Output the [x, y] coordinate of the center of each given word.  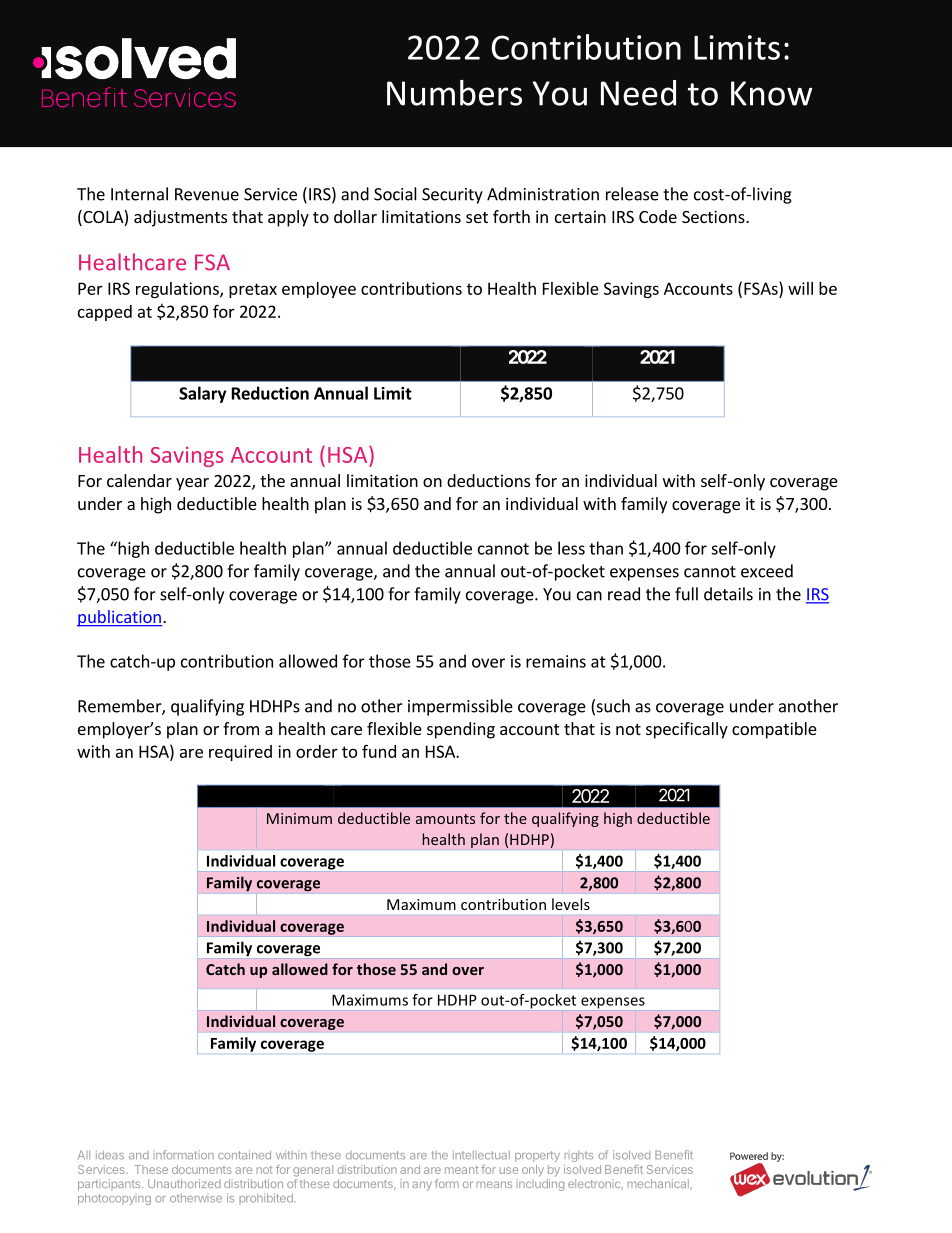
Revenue [207, 194]
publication [119, 618]
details [728, 594]
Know [771, 93]
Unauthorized [184, 1183]
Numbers [454, 93]
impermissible [460, 707]
